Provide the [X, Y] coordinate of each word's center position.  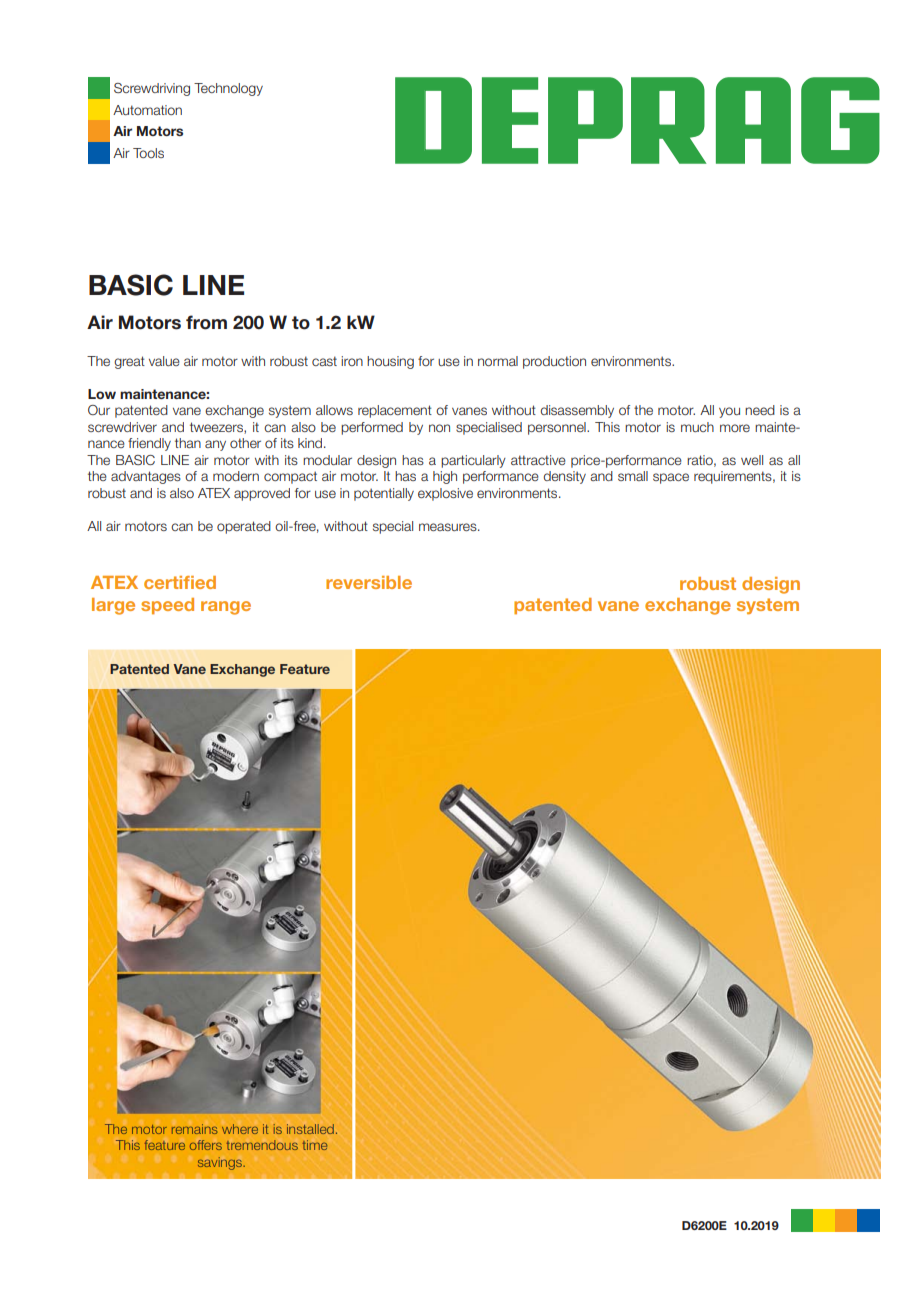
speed [167, 606]
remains [195, 1129]
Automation [147, 110]
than [188, 443]
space [671, 478]
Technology [228, 89]
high [445, 477]
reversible [369, 582]
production [554, 362]
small [633, 476]
